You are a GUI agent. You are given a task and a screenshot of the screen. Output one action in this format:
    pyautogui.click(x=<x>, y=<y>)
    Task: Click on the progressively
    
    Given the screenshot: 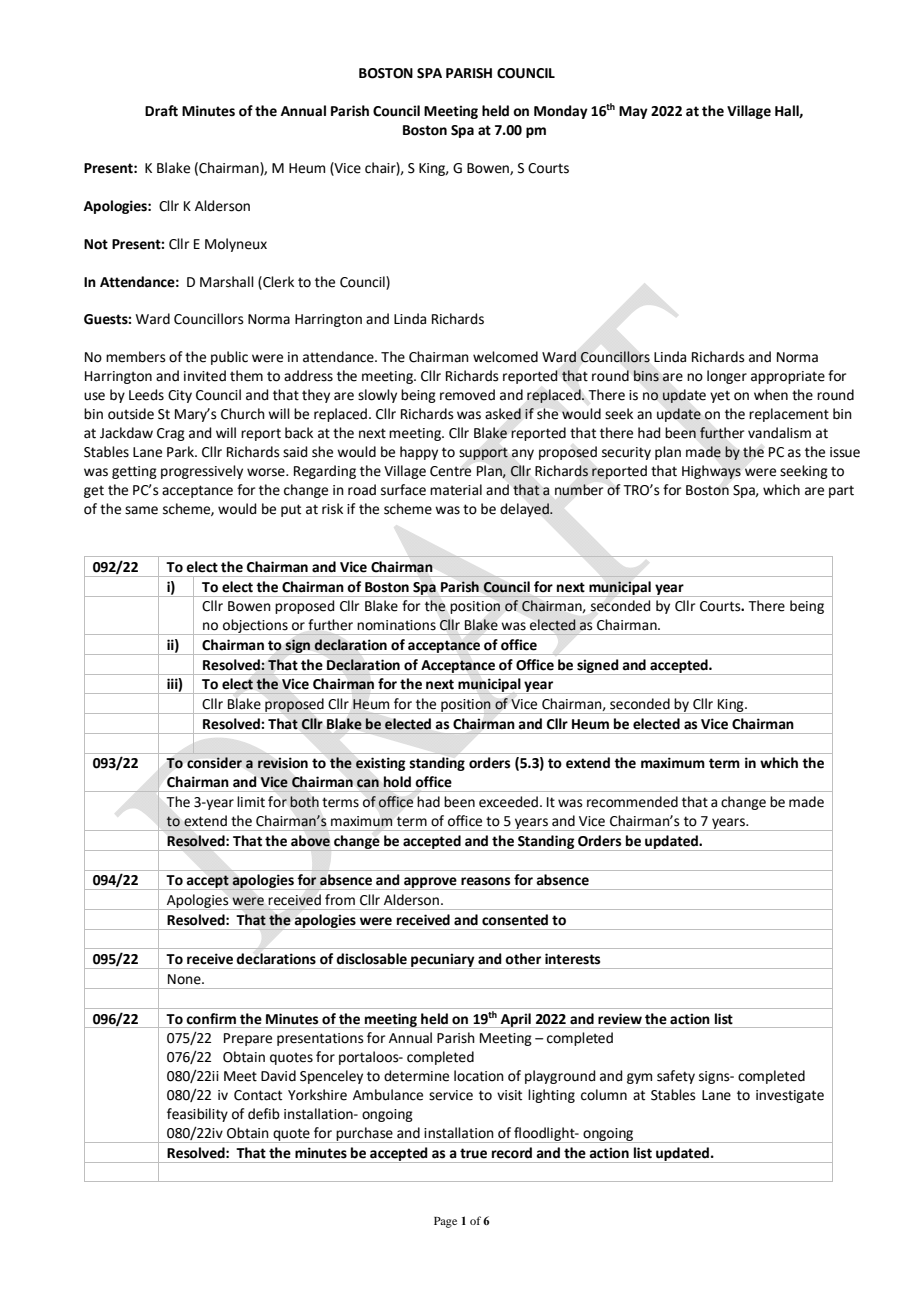 What is the action you would take?
    pyautogui.click(x=202, y=472)
